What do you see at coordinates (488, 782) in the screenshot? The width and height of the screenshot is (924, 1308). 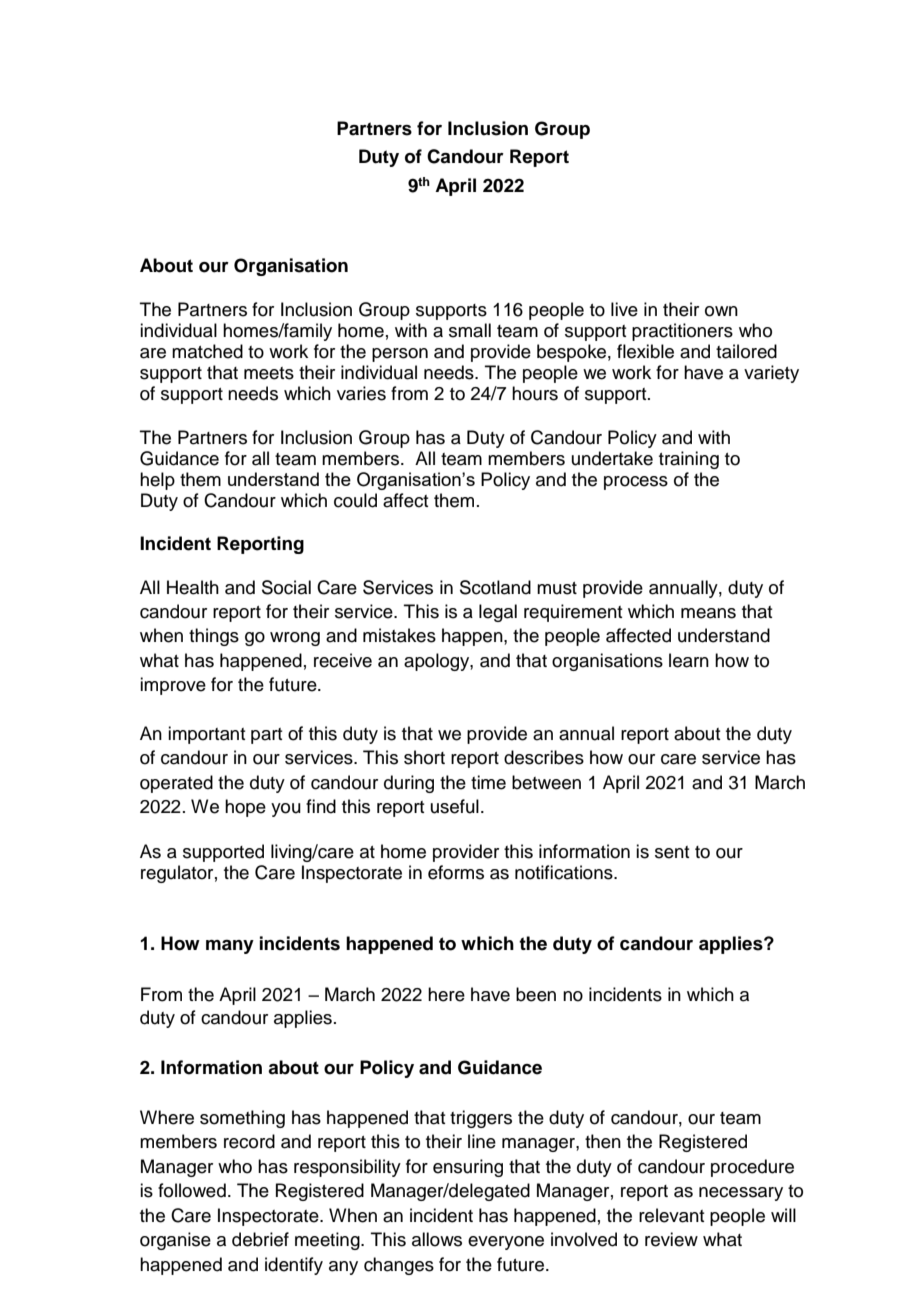 I see `time` at bounding box center [488, 782].
